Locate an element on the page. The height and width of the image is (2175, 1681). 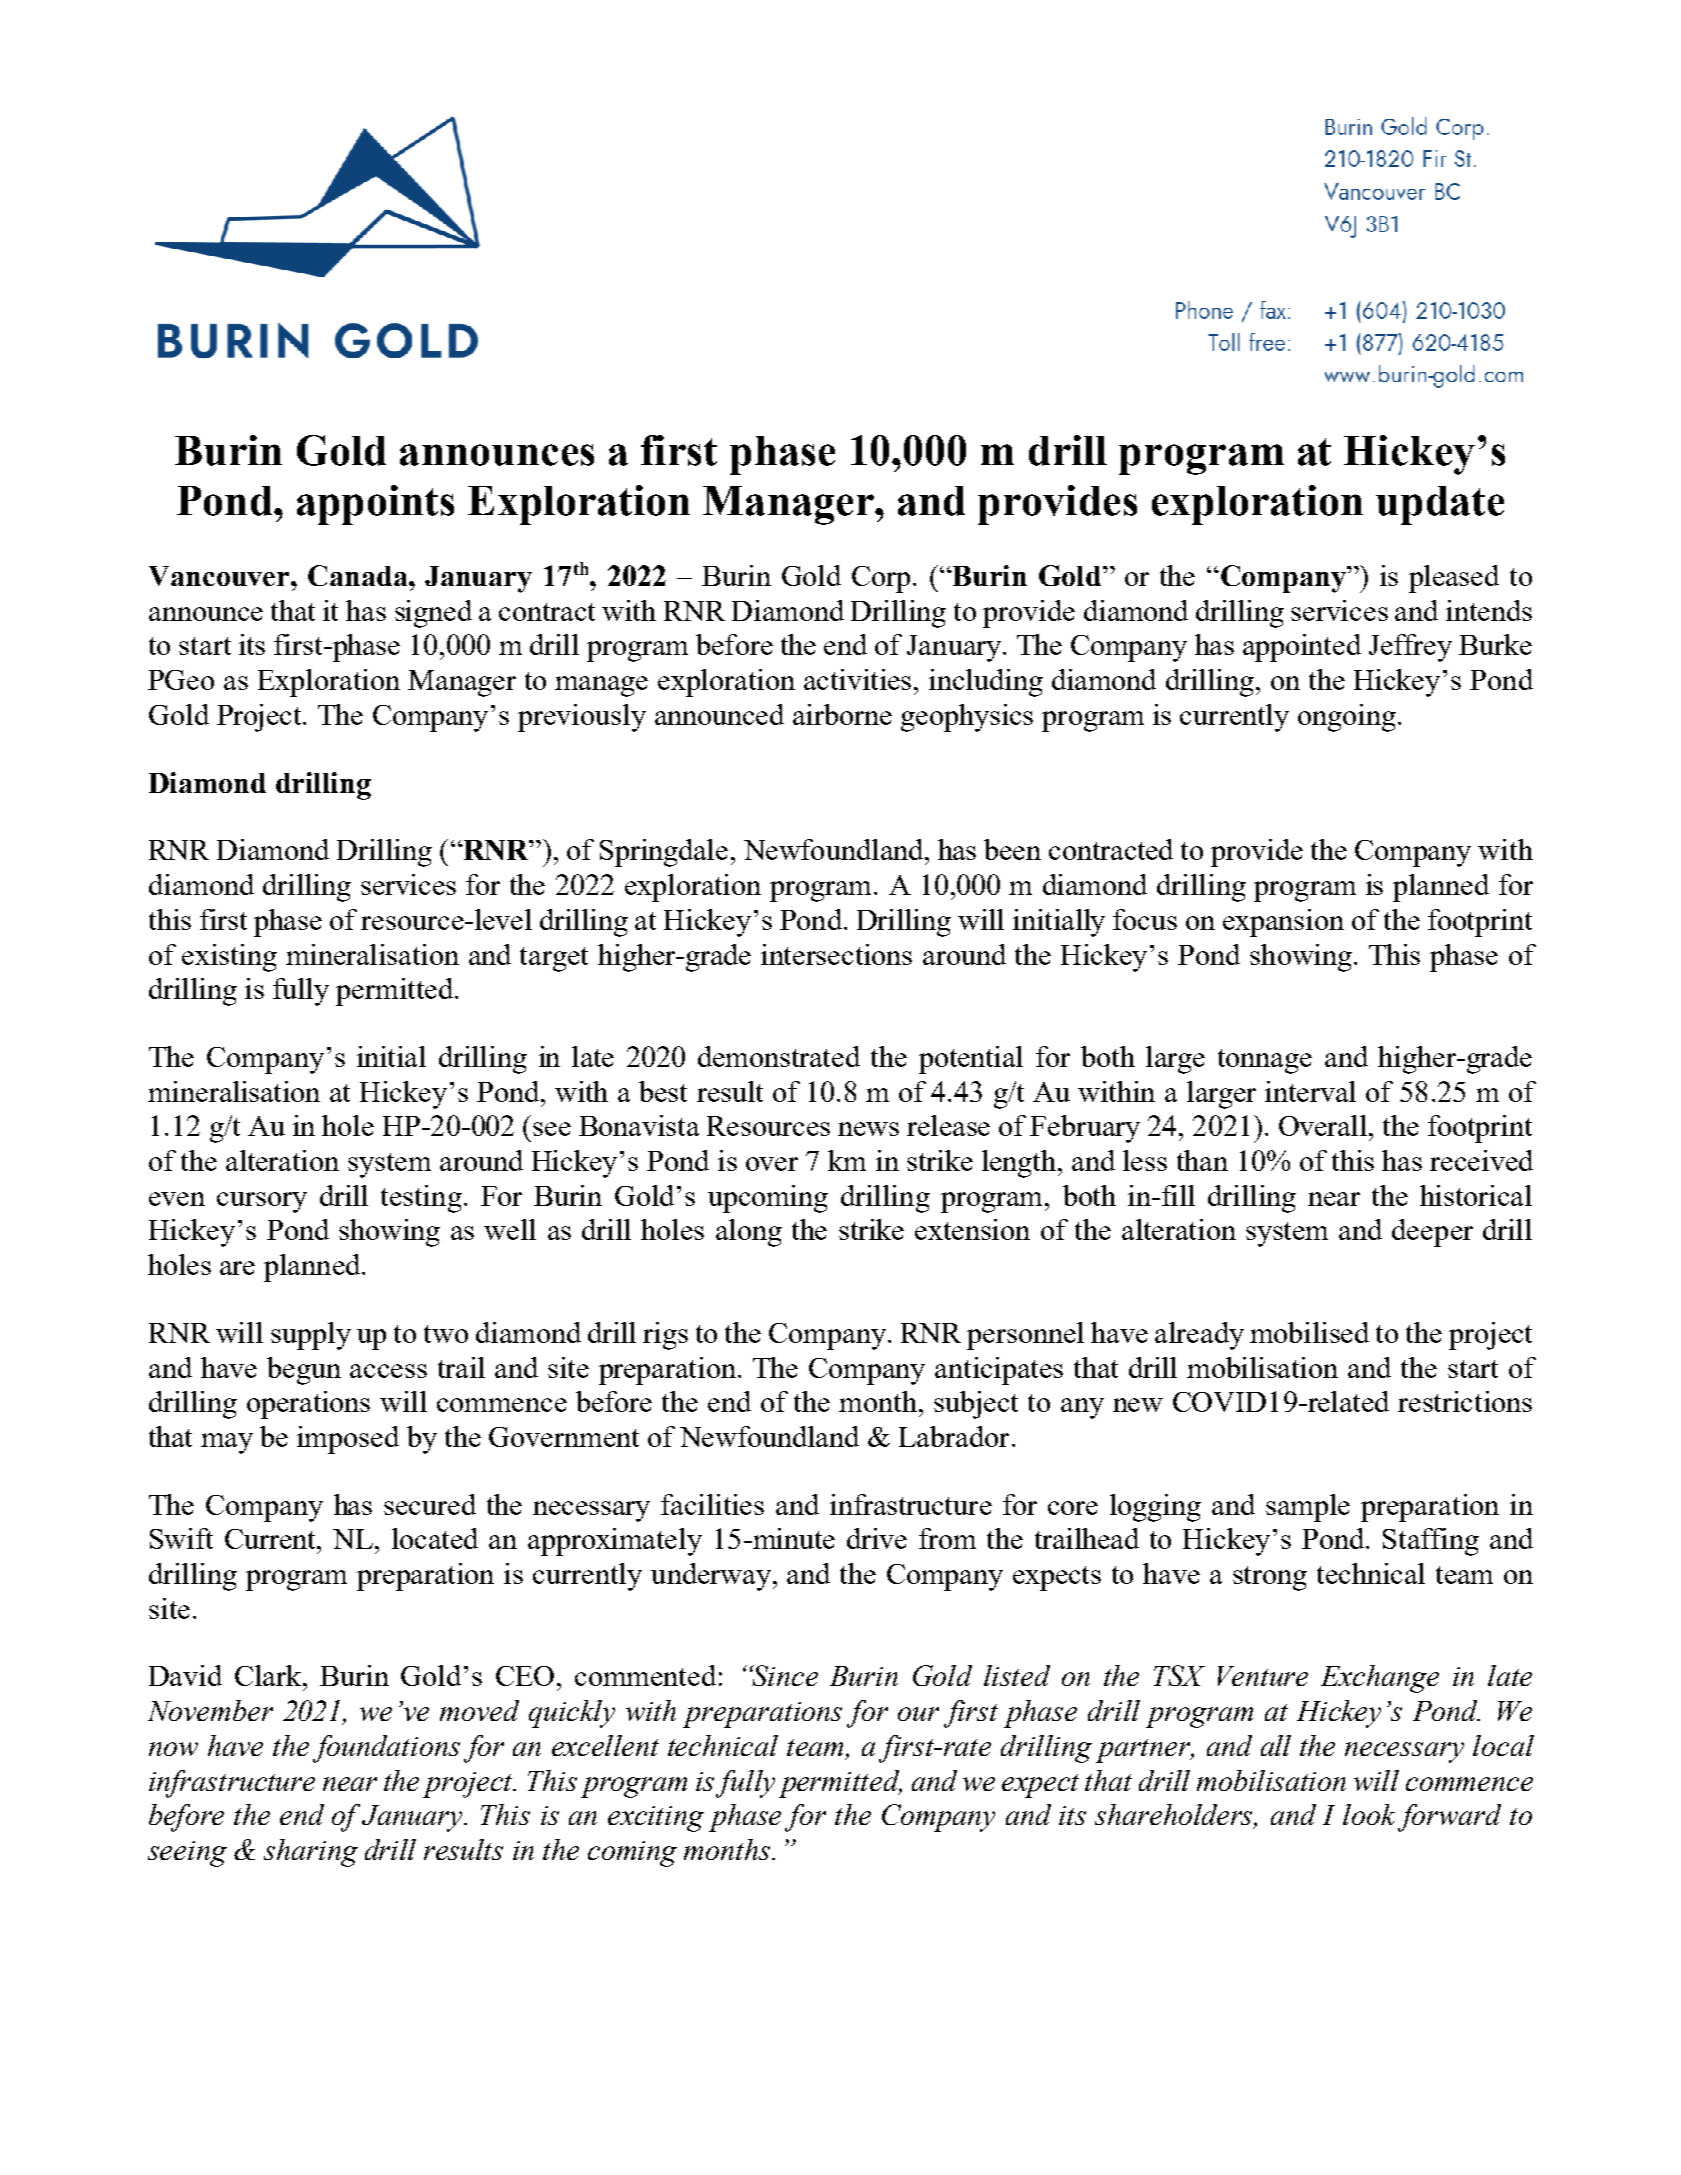
drive is located at coordinates (877, 1538).
